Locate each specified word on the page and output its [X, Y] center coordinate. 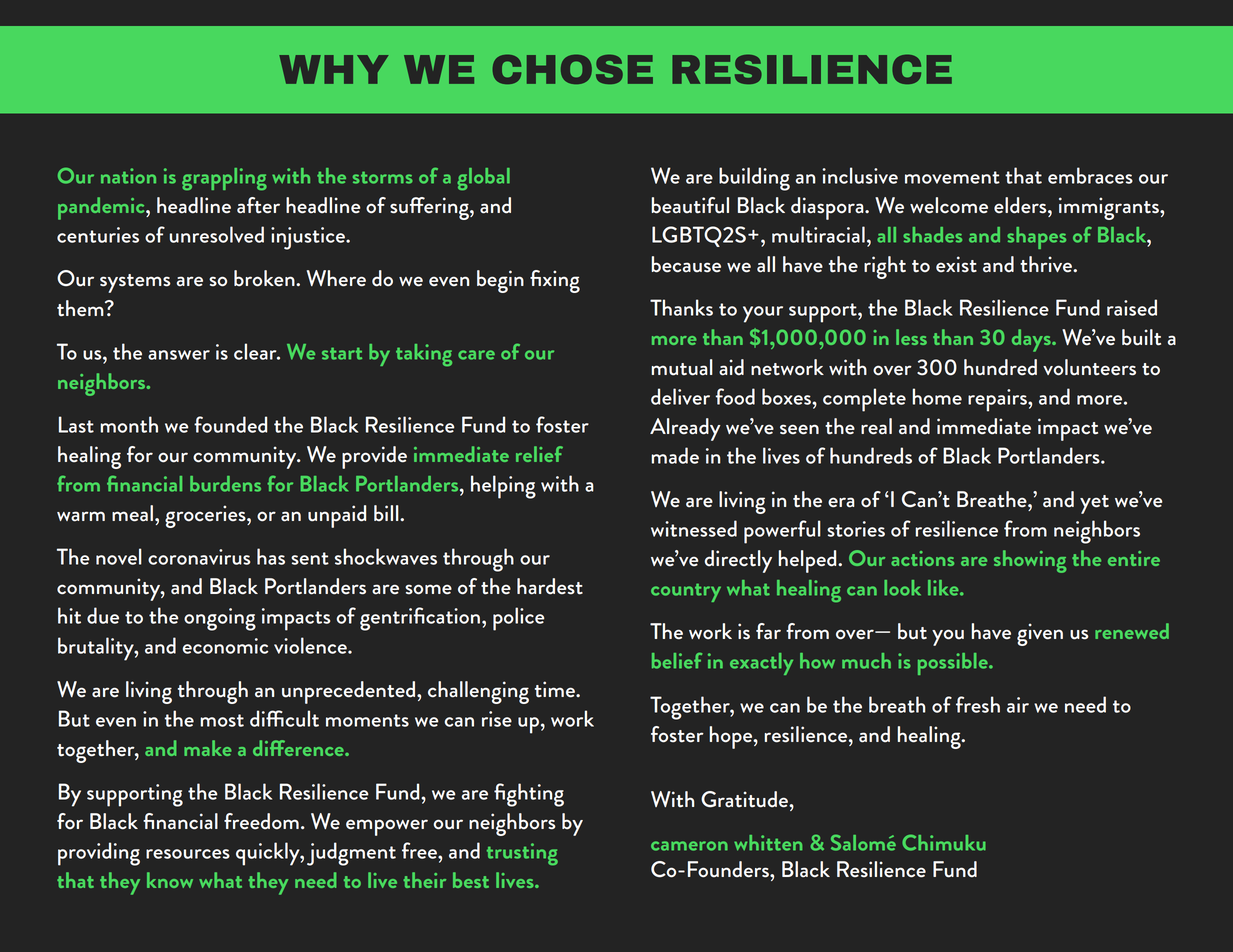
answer [179, 355]
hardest [550, 586]
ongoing [220, 619]
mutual [682, 367]
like [944, 588]
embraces [1090, 175]
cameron [689, 846]
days [1032, 340]
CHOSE [573, 69]
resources [188, 854]
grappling [224, 179]
